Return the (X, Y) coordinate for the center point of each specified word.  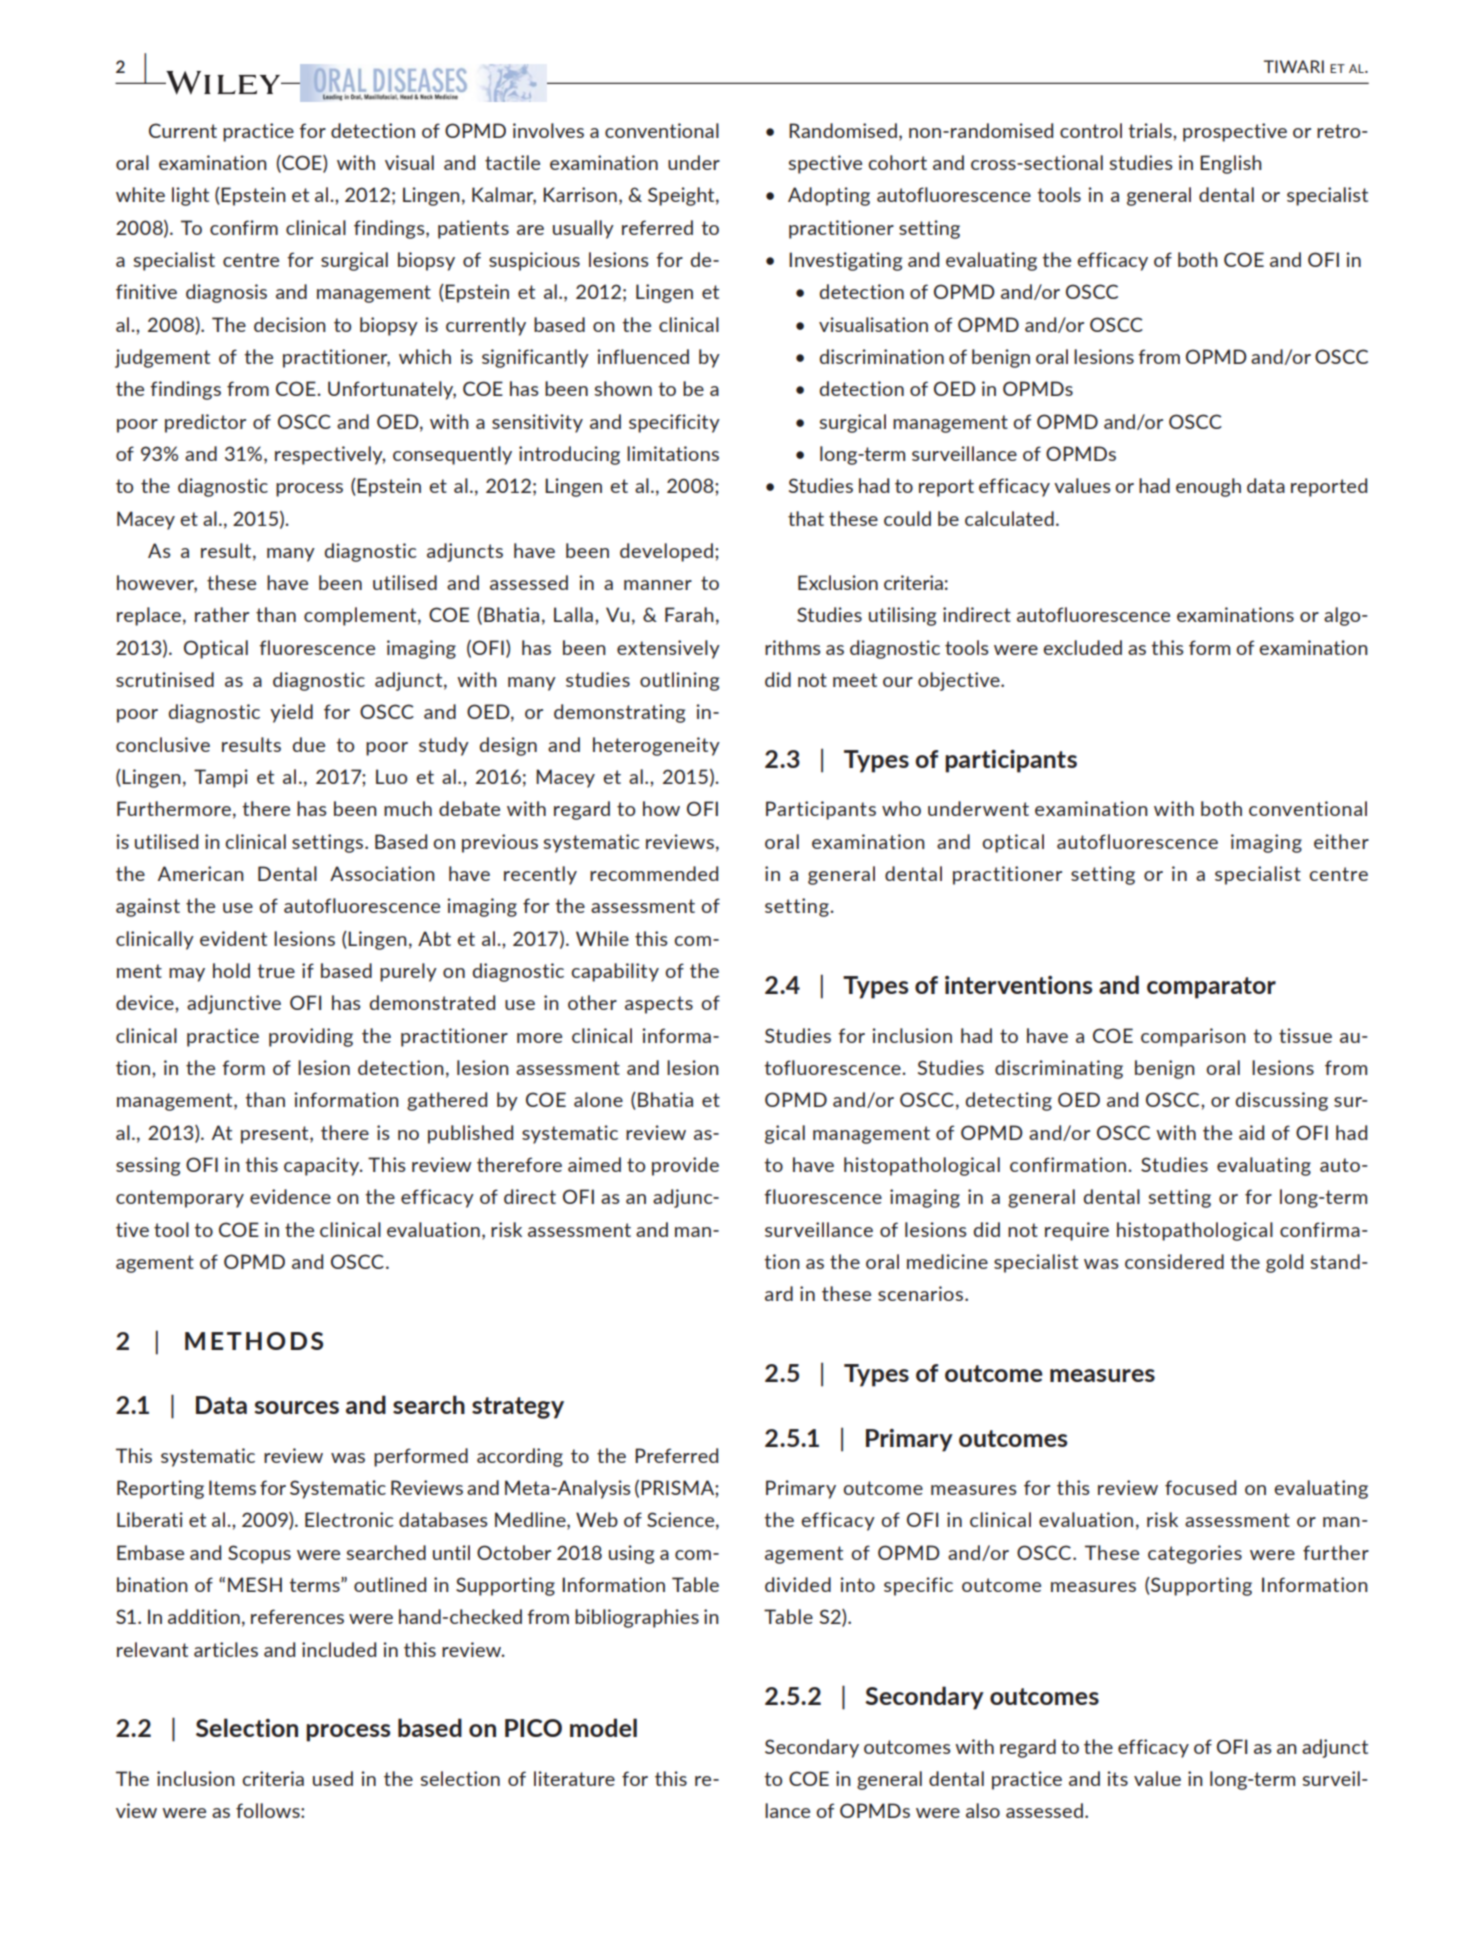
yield (291, 713)
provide (685, 1166)
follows (269, 1810)
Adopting (829, 196)
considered (1174, 1261)
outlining (679, 681)
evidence (290, 1196)
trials (1151, 130)
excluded (1082, 647)
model (603, 1727)
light (190, 196)
